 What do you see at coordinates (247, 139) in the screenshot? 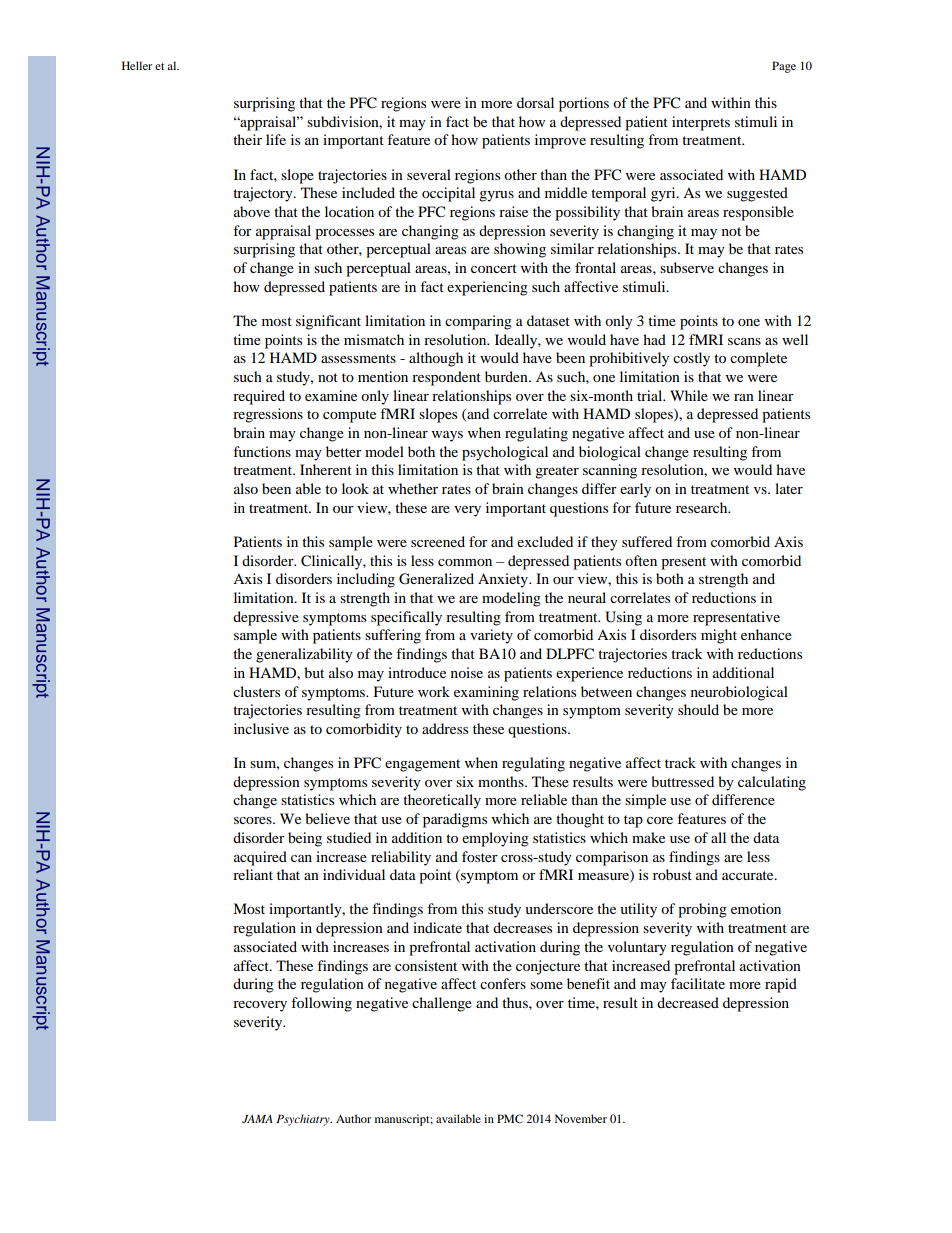
I see `their` at bounding box center [247, 139].
